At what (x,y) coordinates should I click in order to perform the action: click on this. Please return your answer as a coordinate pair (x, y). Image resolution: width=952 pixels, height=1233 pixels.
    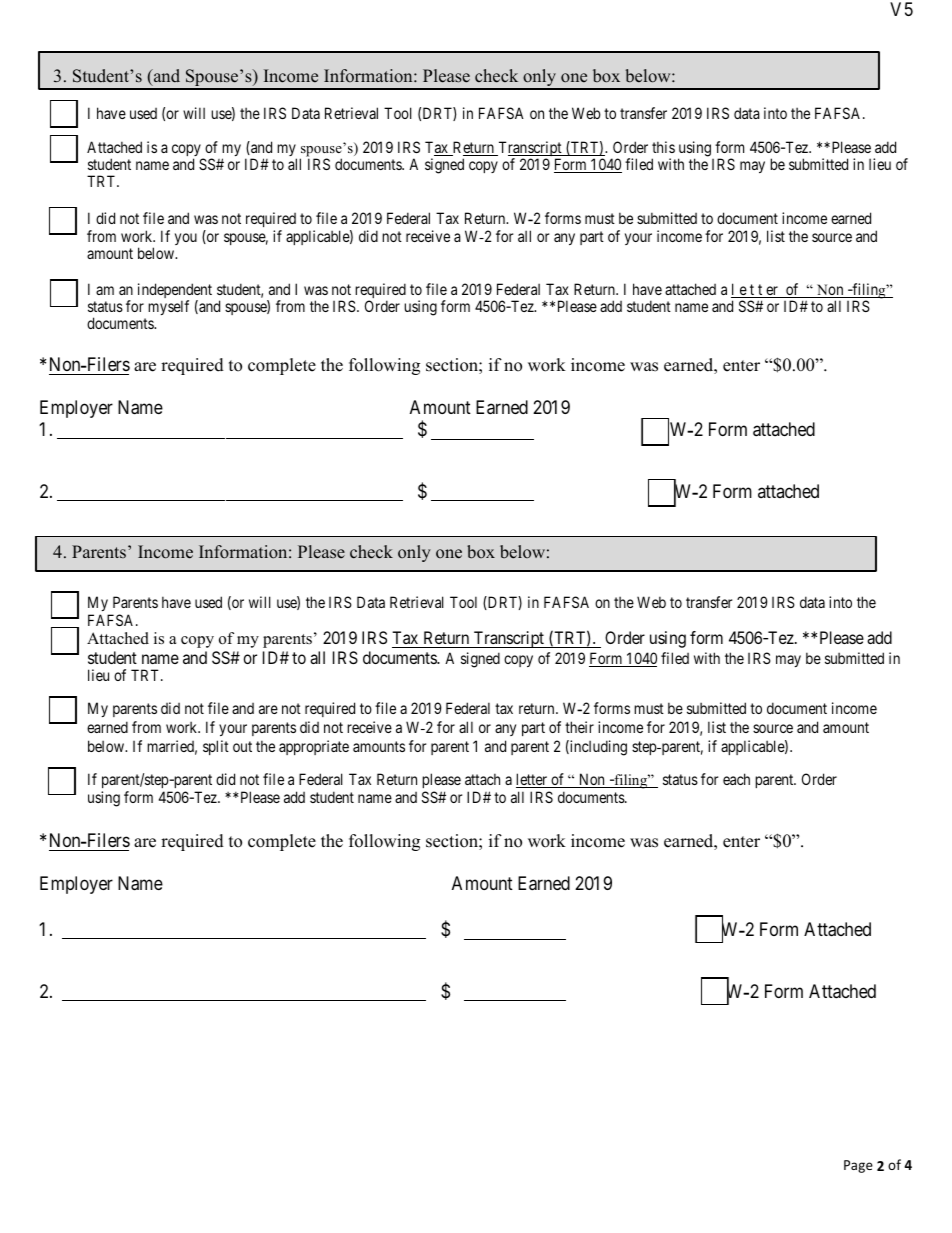
    Looking at the image, I should click on (663, 147).
